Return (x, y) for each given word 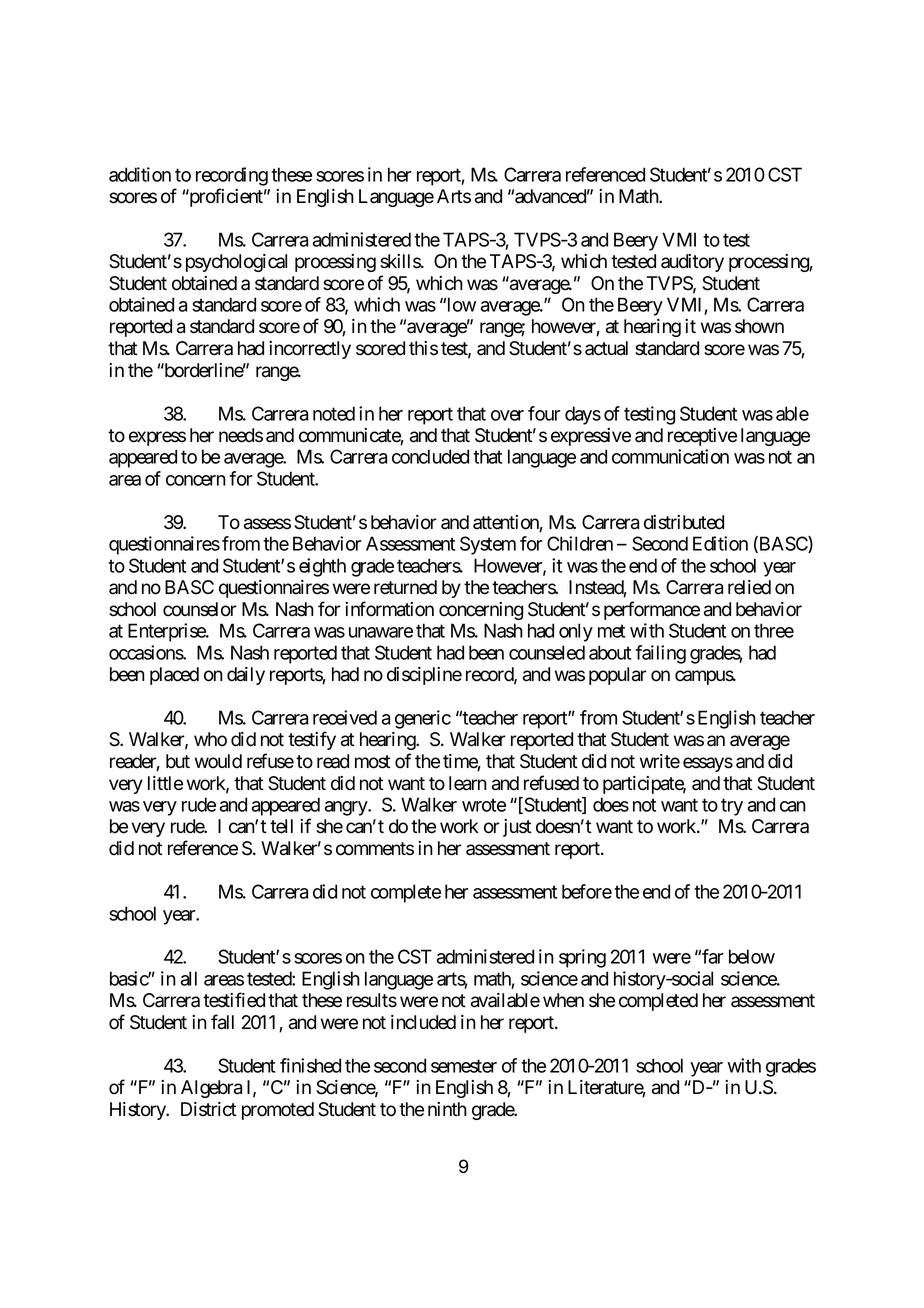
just (517, 828)
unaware (381, 632)
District (209, 1109)
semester (464, 1066)
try (732, 807)
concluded (430, 456)
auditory (692, 263)
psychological (236, 263)
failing (660, 654)
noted (334, 413)
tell (281, 826)
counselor (200, 609)
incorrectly (310, 350)
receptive (702, 437)
